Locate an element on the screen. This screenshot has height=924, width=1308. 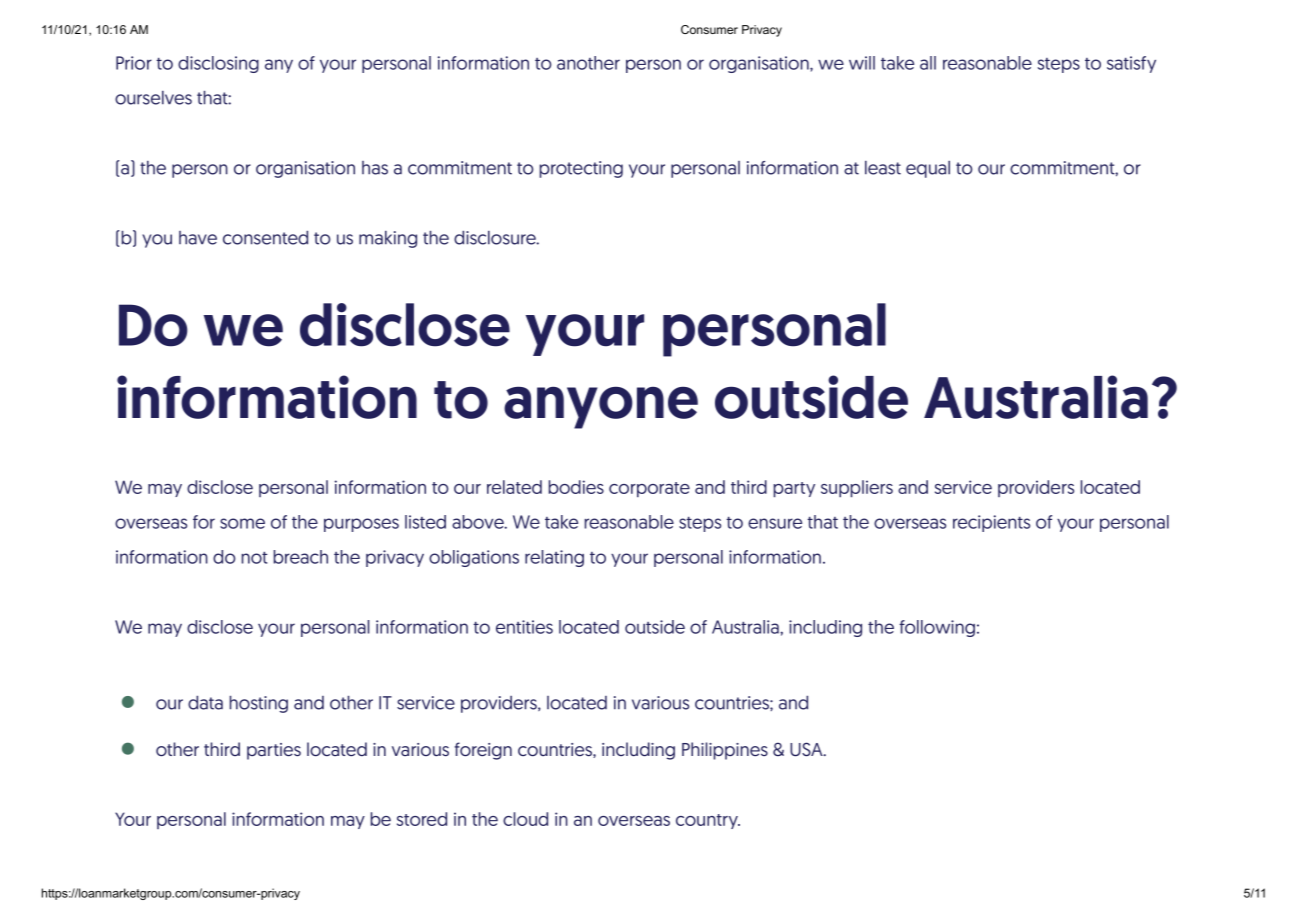
anyone is located at coordinates (601, 407).
